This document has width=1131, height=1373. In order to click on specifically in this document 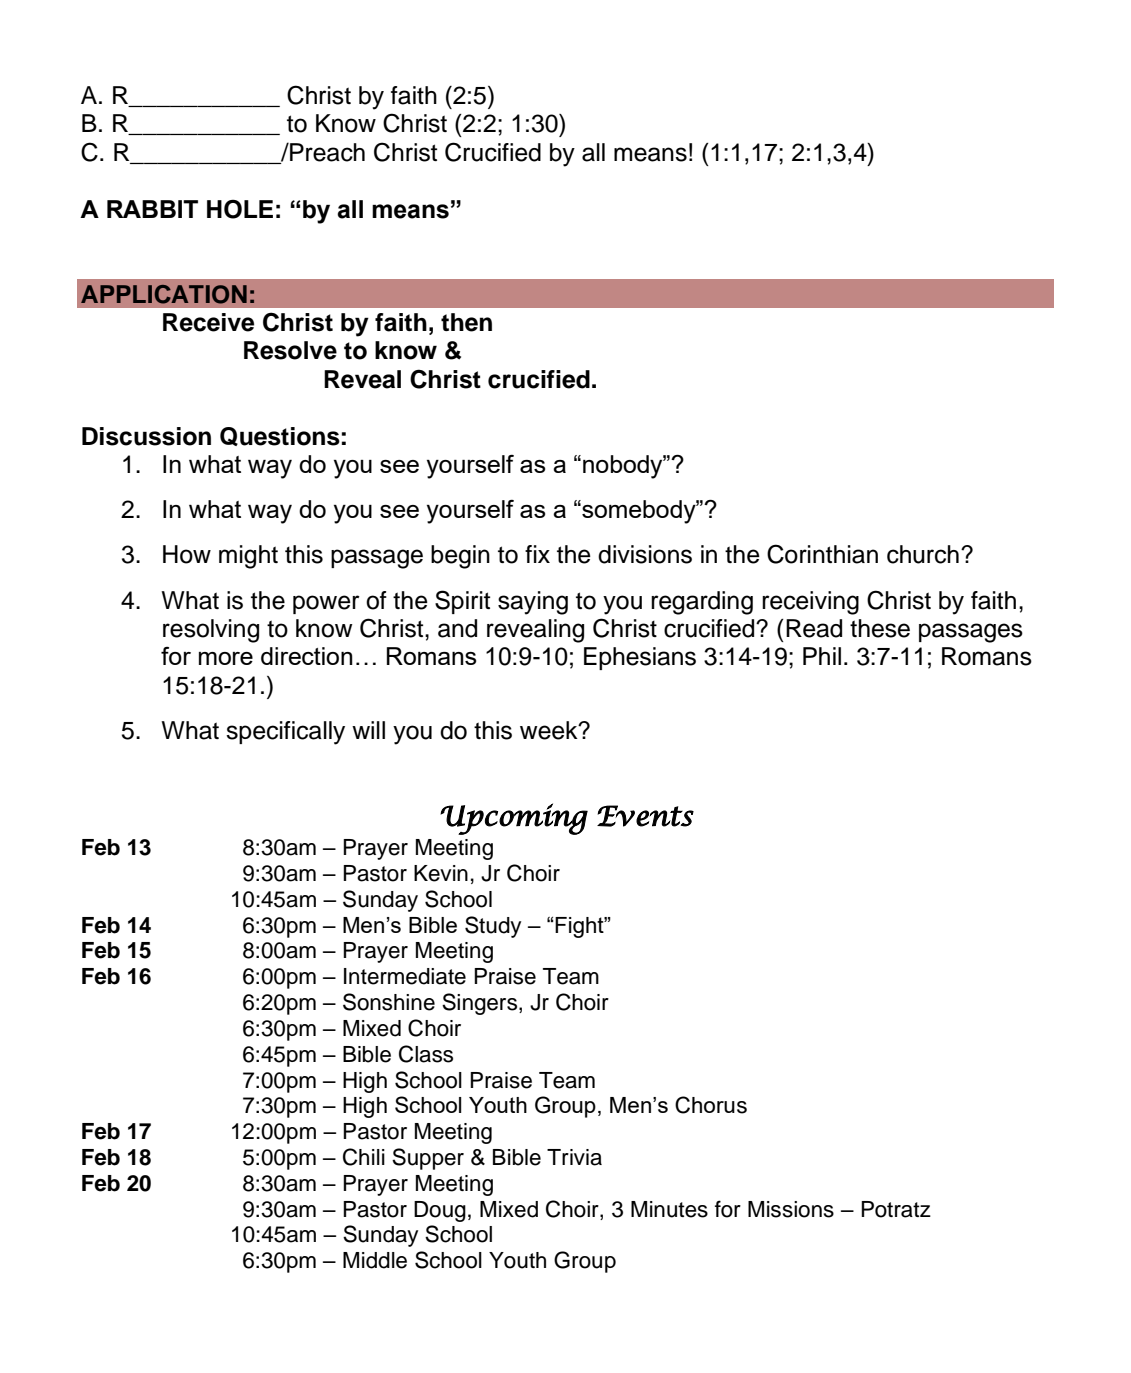, I will do `click(285, 733)`.
